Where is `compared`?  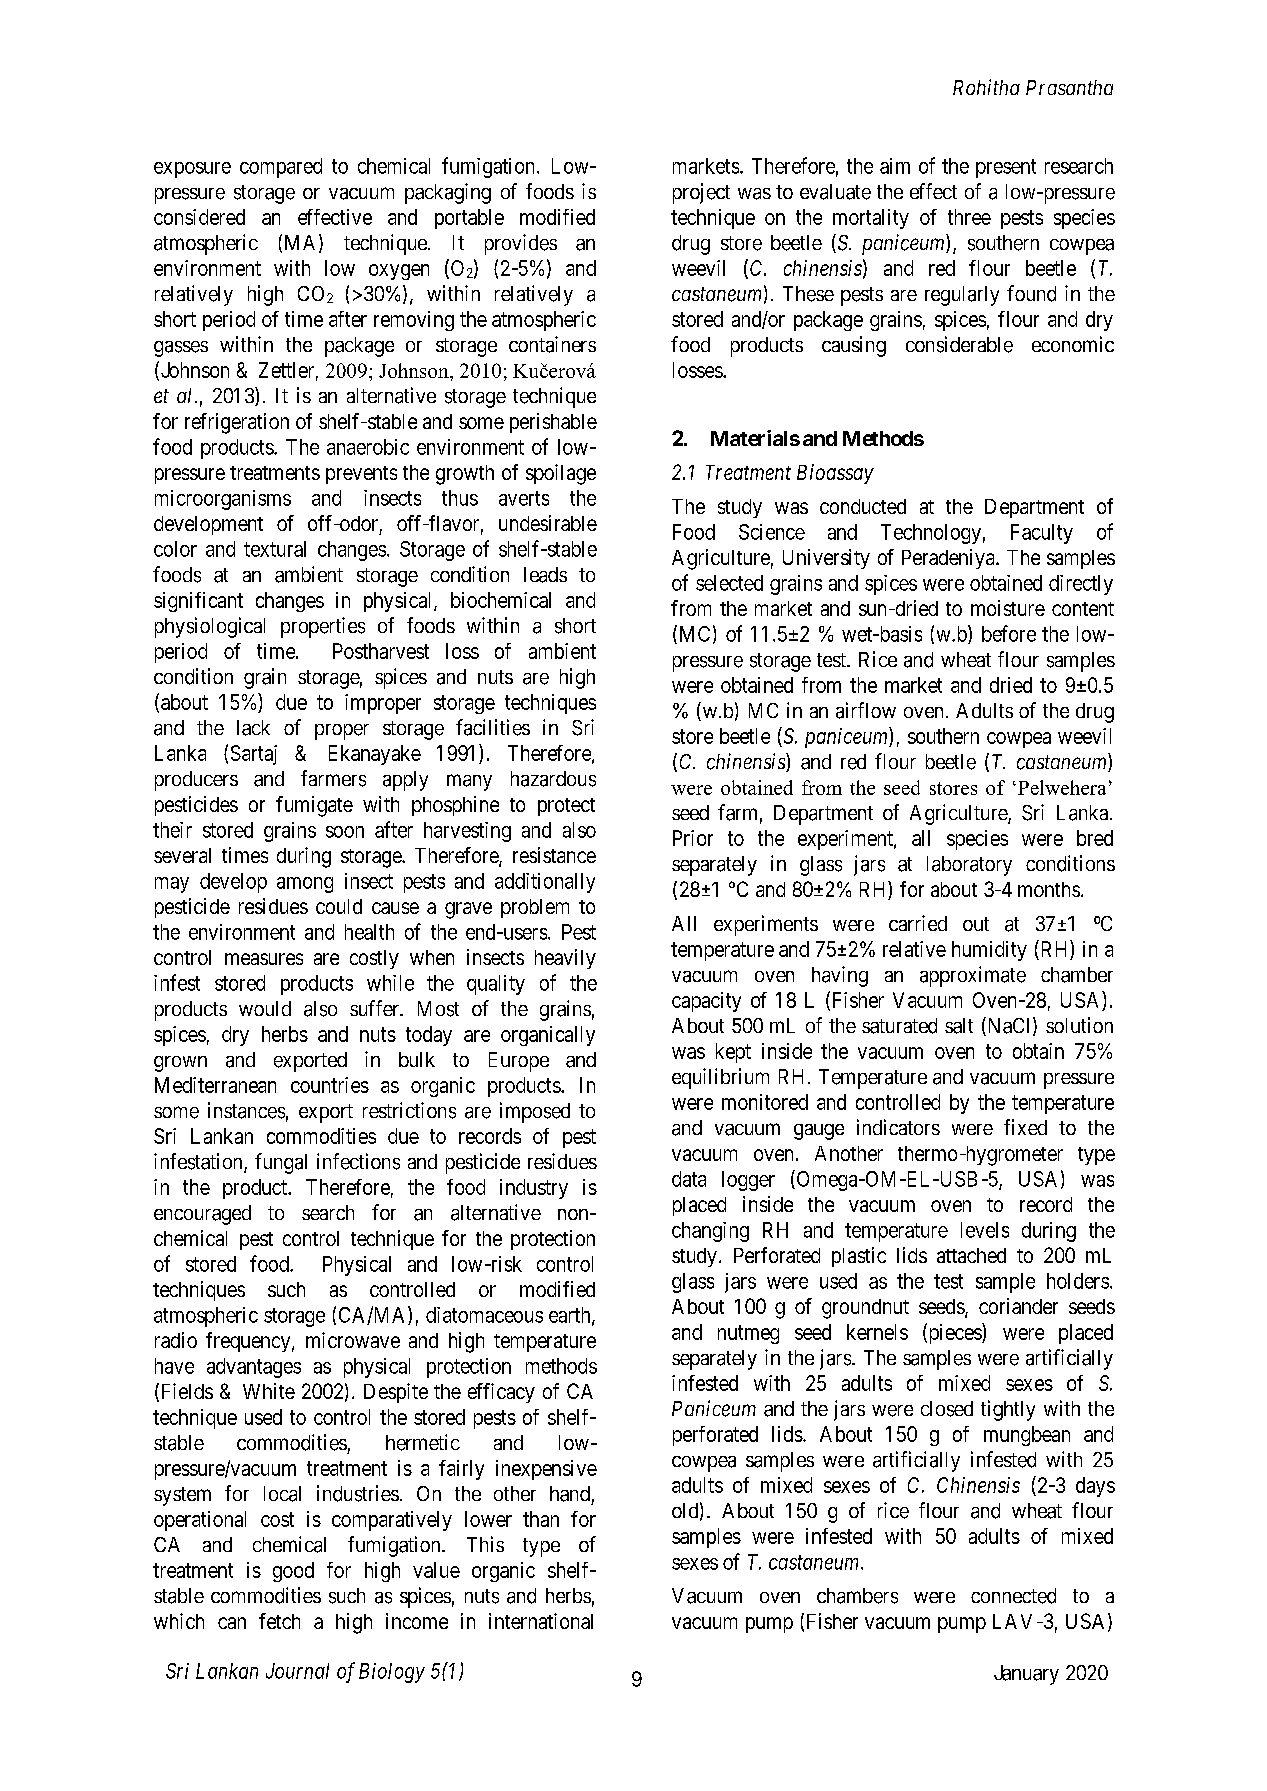
compared is located at coordinates (281, 168).
